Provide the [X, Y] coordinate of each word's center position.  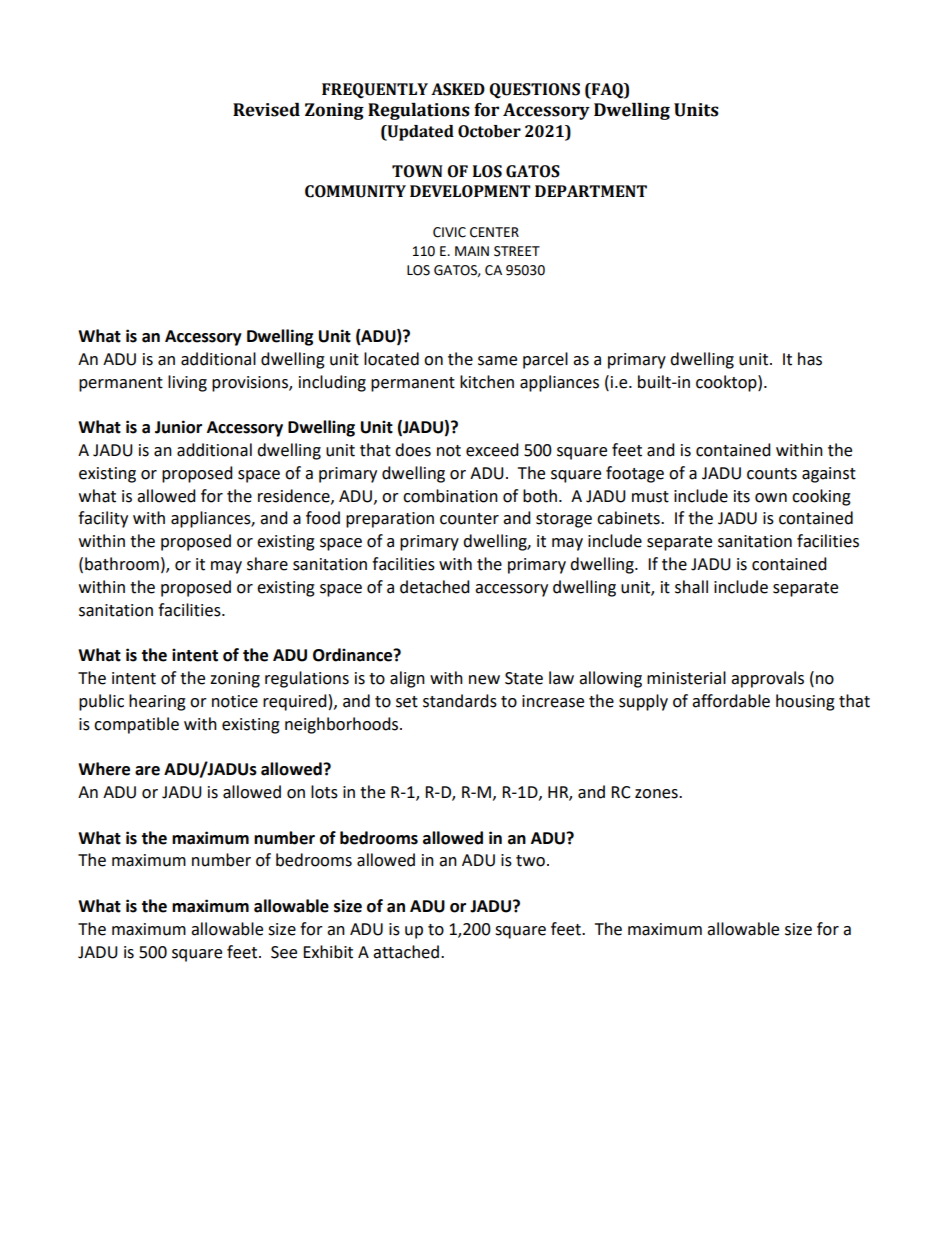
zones [657, 794]
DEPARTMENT [591, 191]
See [284, 952]
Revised [266, 110]
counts [772, 474]
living [187, 383]
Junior [178, 427]
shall [691, 587]
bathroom [122, 564]
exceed [492, 450]
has [810, 359]
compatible [136, 725]
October [489, 131]
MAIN [472, 251]
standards [460, 701]
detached [435, 587]
